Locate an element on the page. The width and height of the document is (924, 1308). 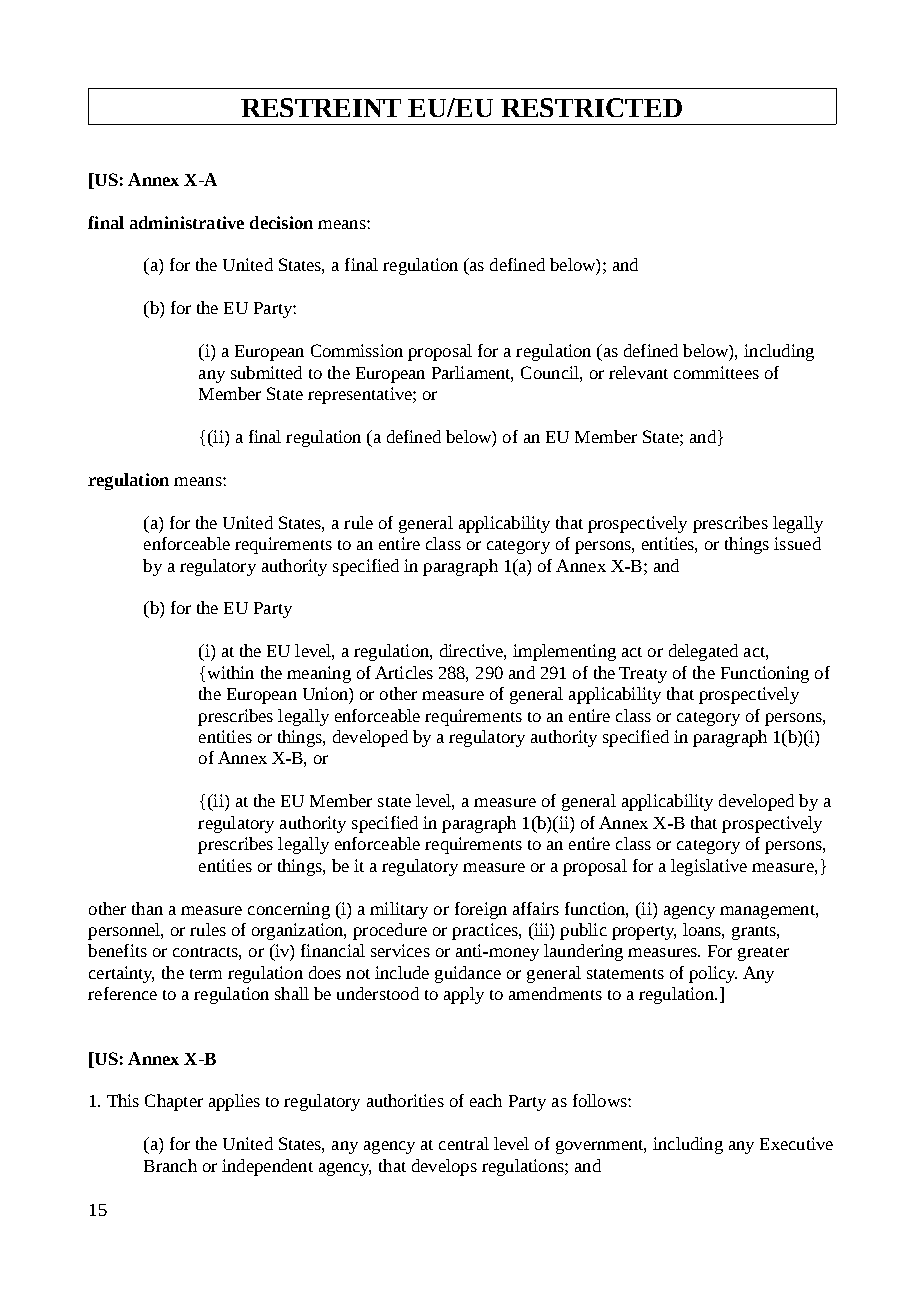
legislative is located at coordinates (709, 867).
